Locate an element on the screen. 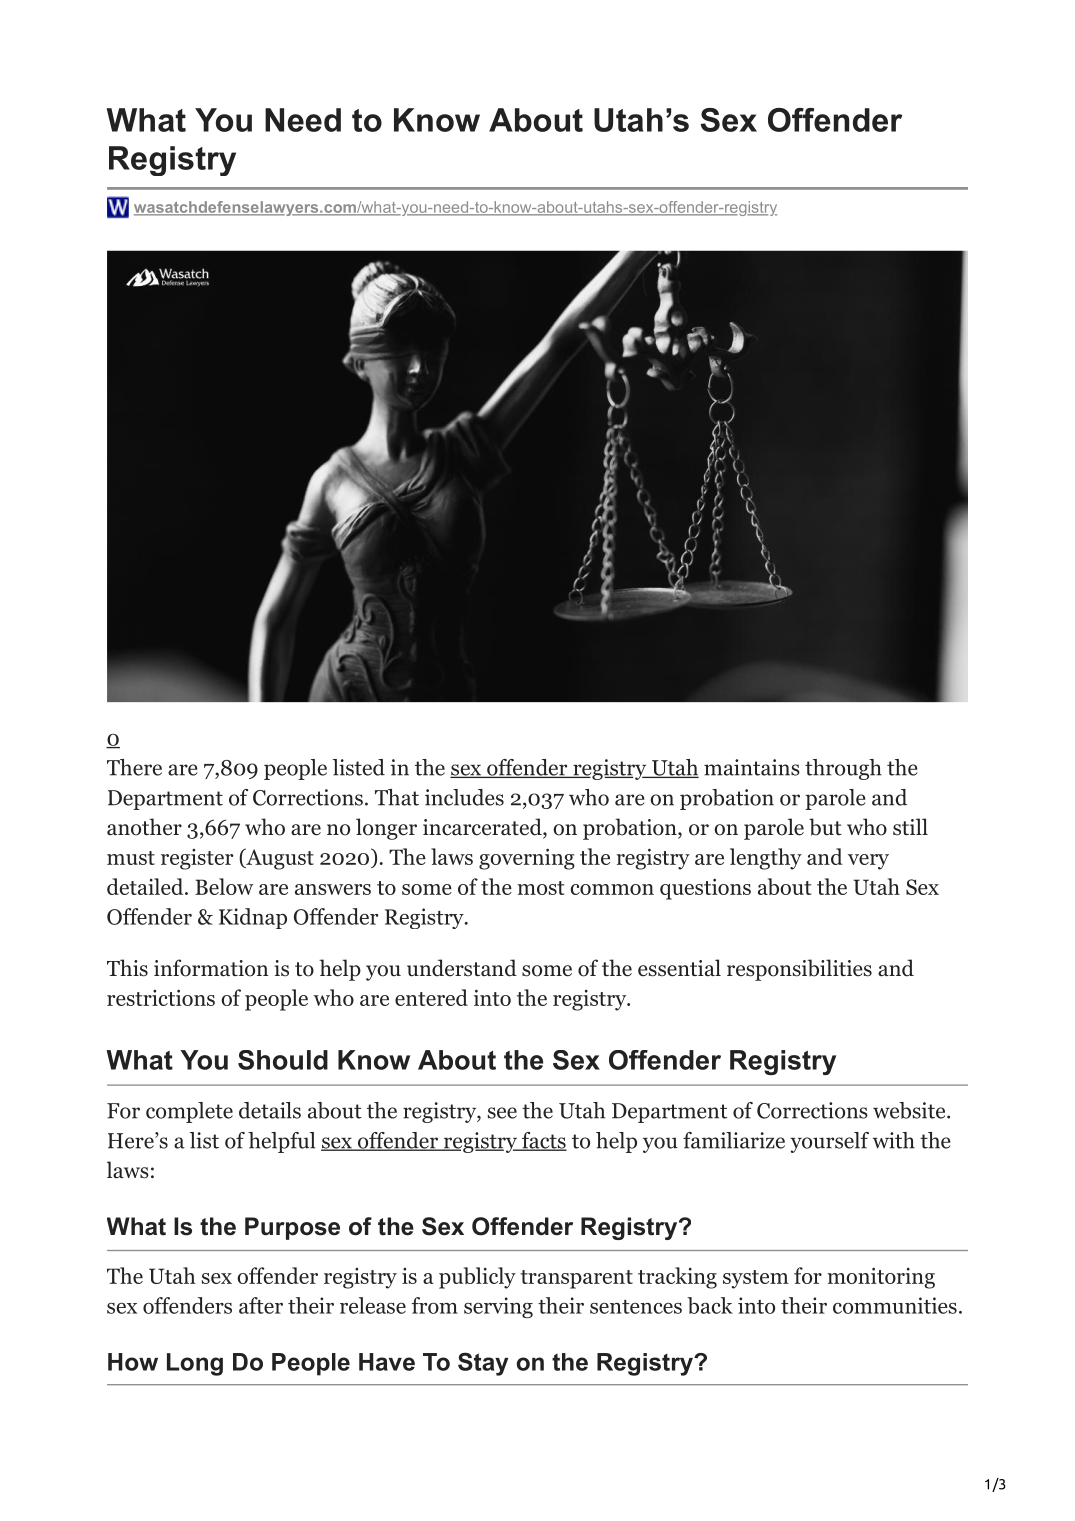  information is located at coordinates (211, 968).
